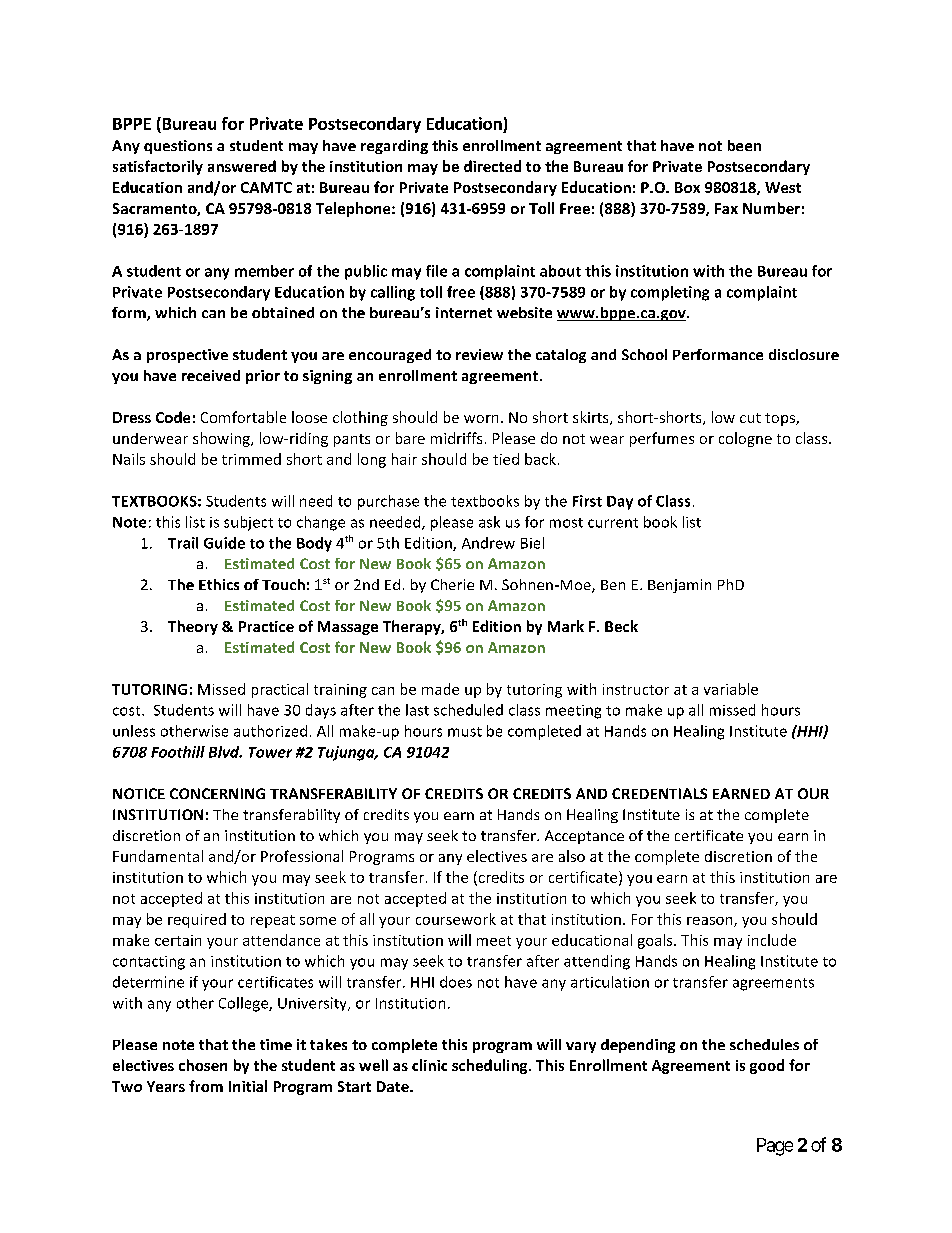  Describe the element at coordinates (440, 689) in the screenshot. I see `made` at that location.
